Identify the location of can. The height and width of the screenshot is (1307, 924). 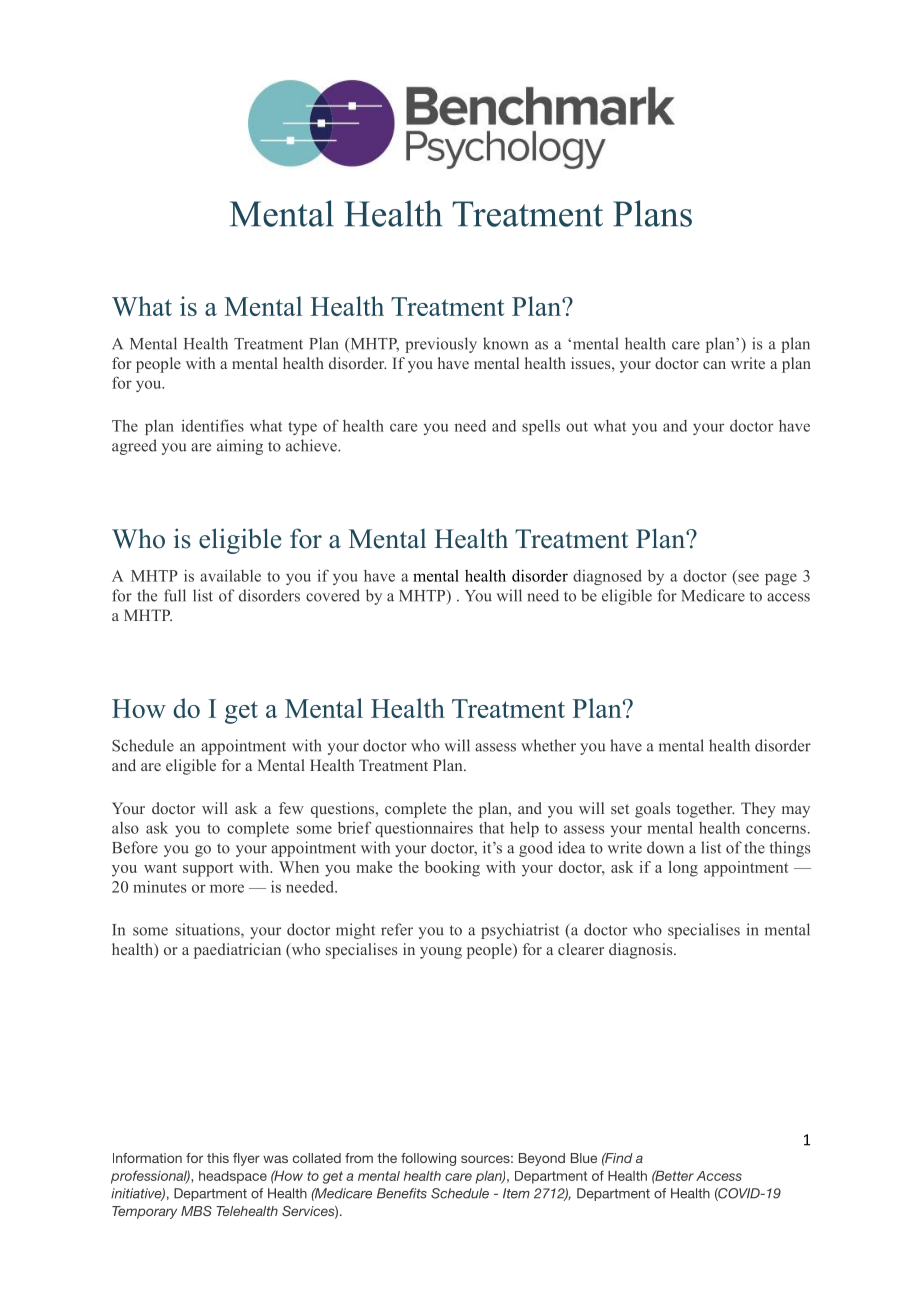
(714, 365).
